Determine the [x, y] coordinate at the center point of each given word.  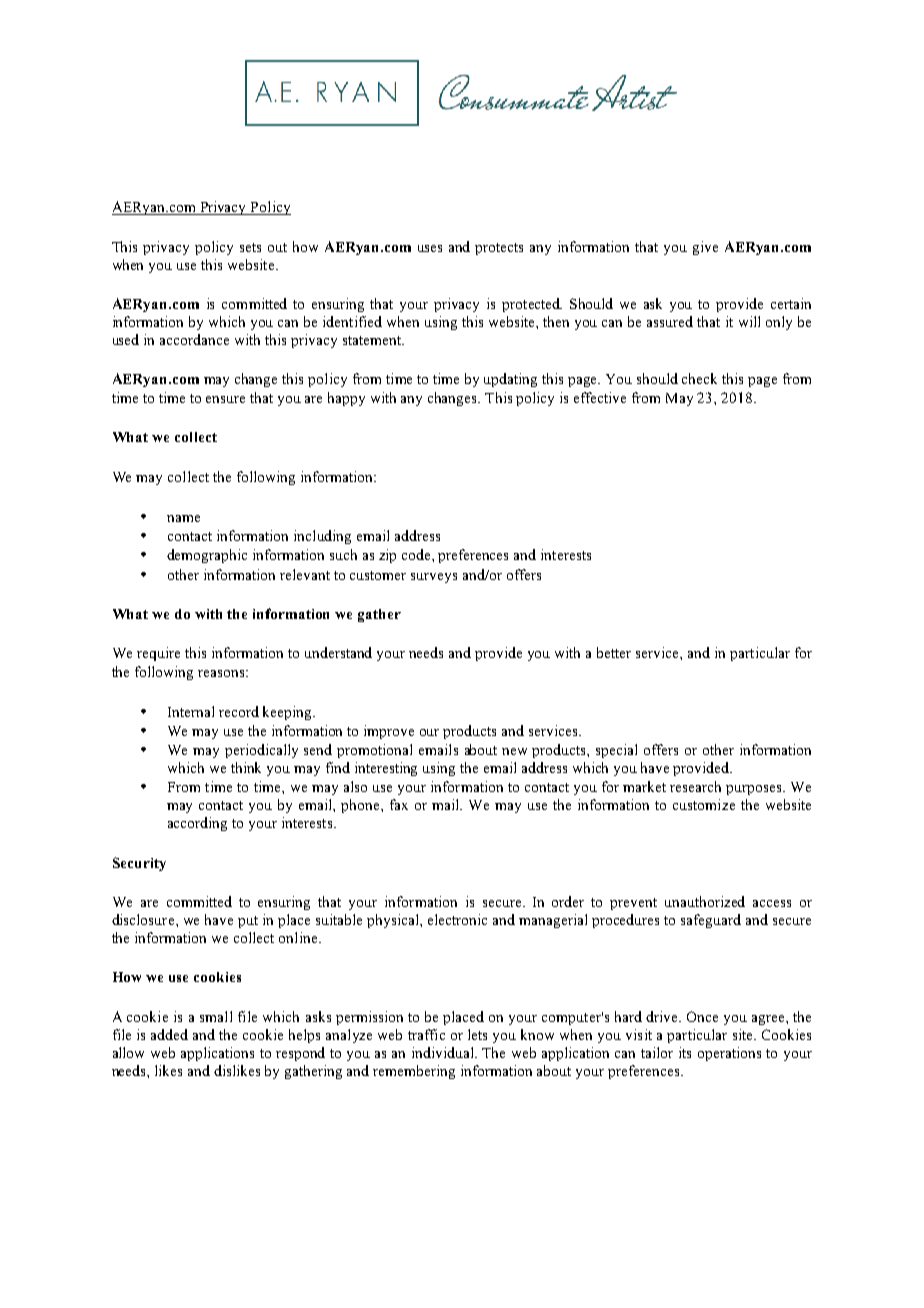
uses [430, 248]
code [417, 554]
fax [399, 804]
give [705, 248]
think [246, 767]
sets [250, 247]
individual [444, 1052]
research [695, 786]
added [169, 1034]
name [183, 518]
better [614, 652]
